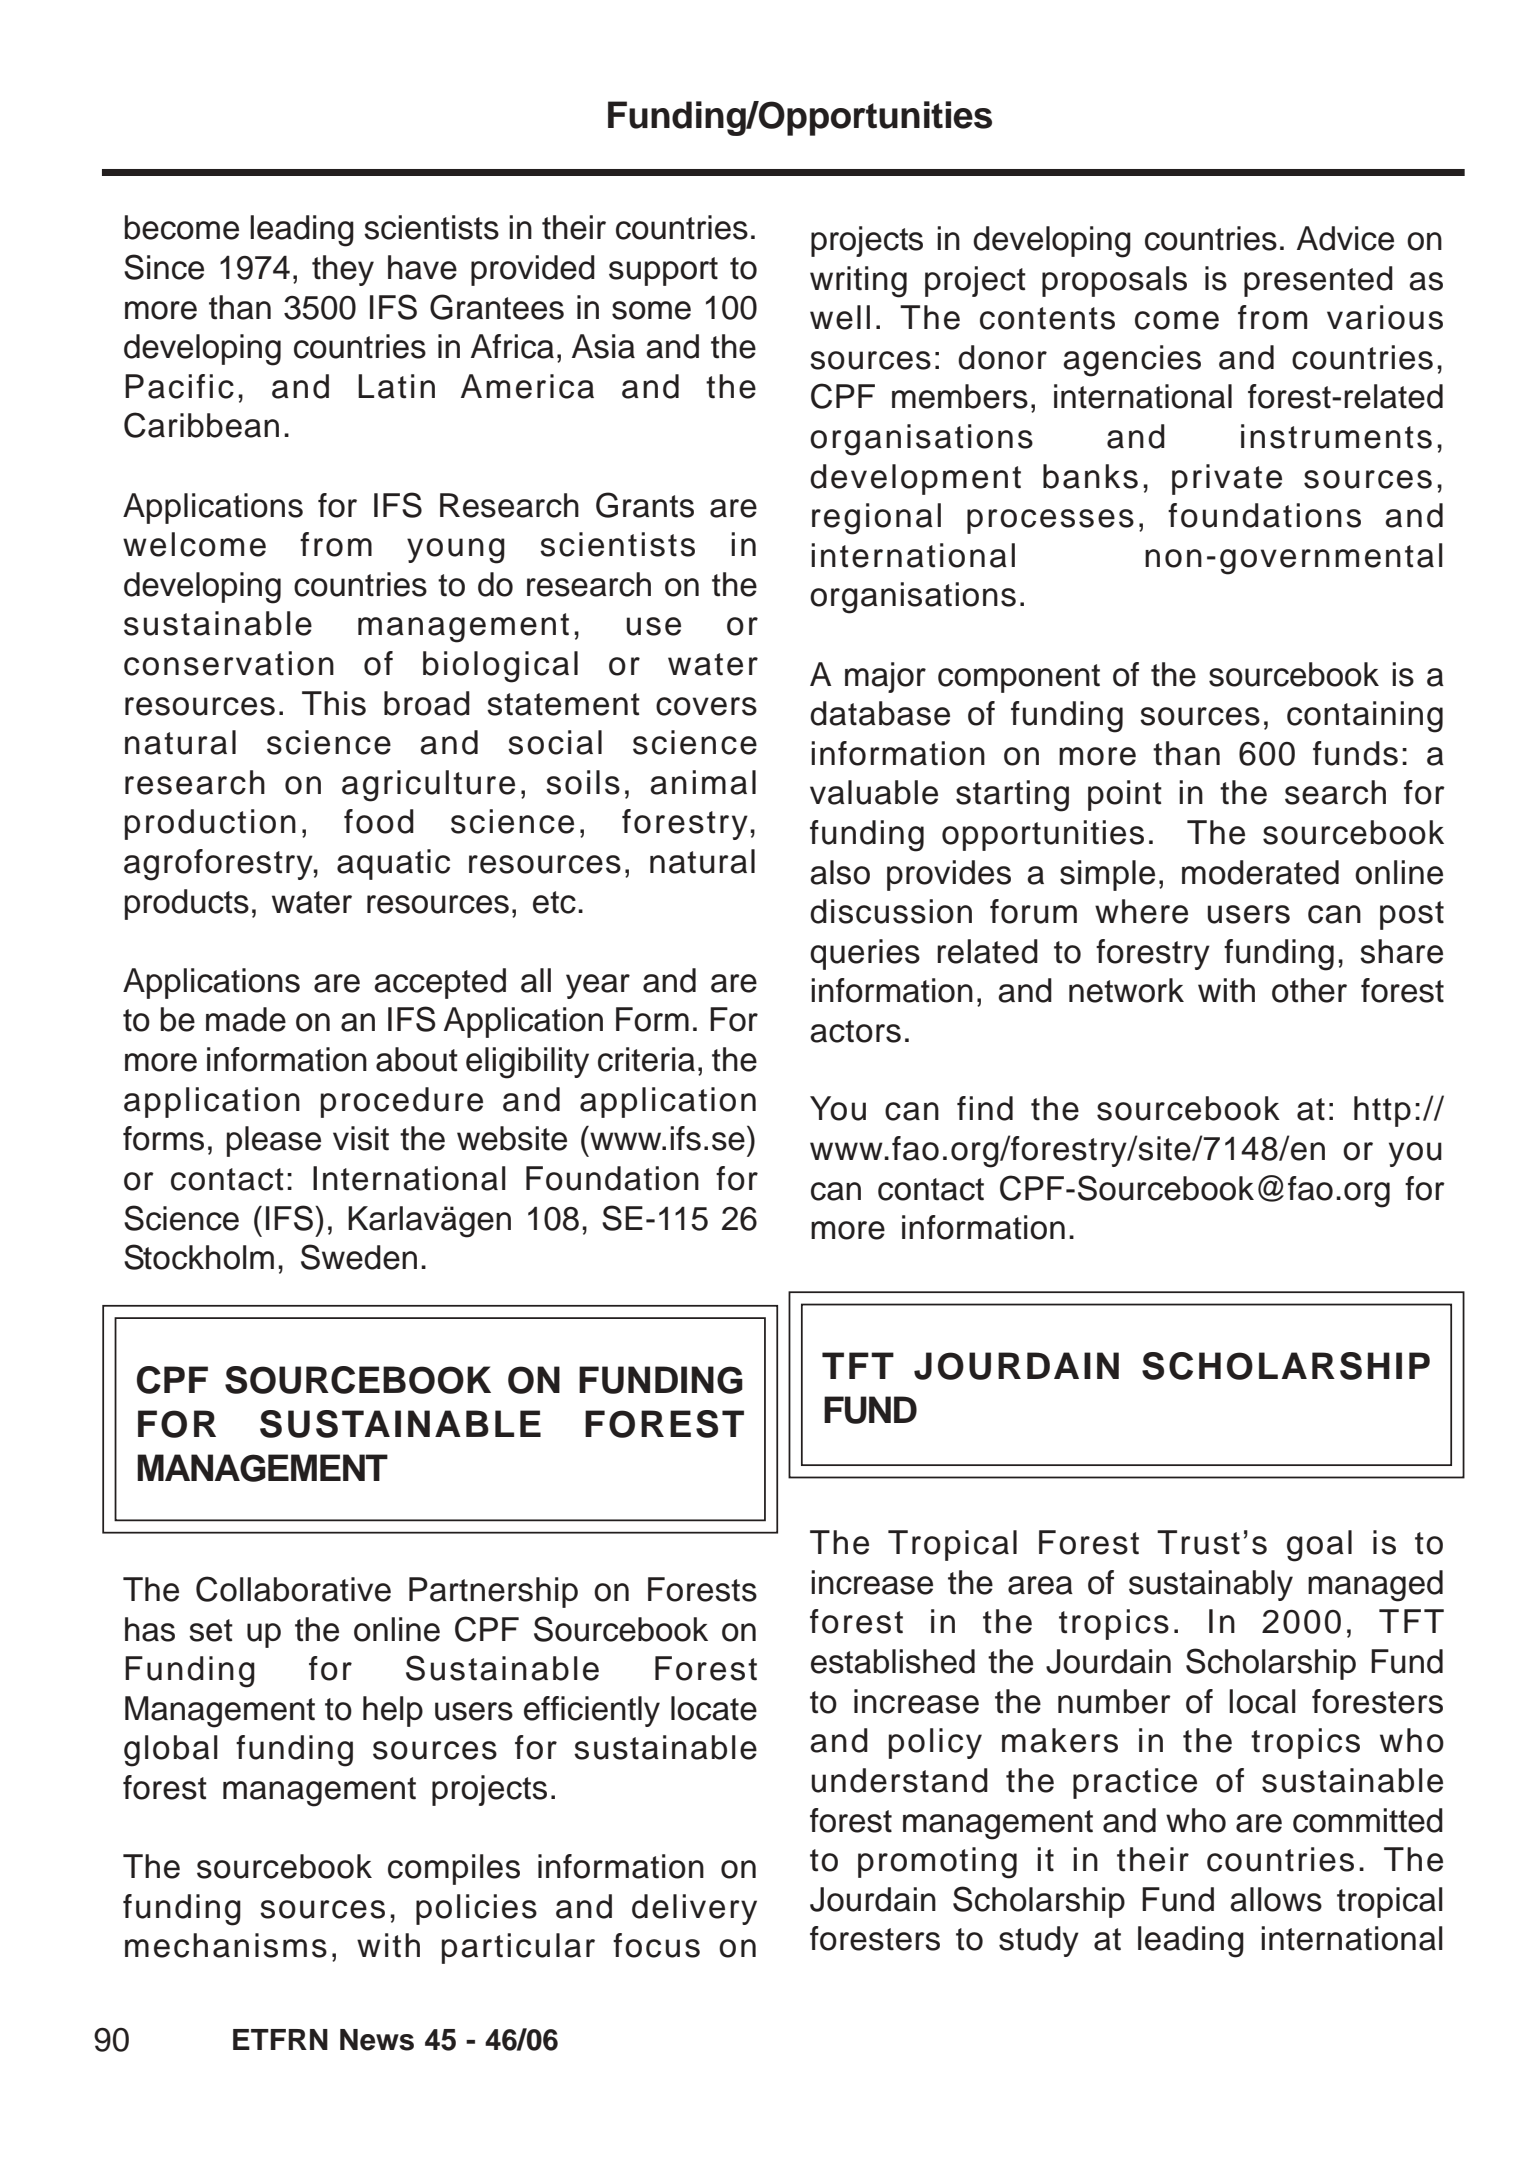  I want to click on well, so click(840, 317).
